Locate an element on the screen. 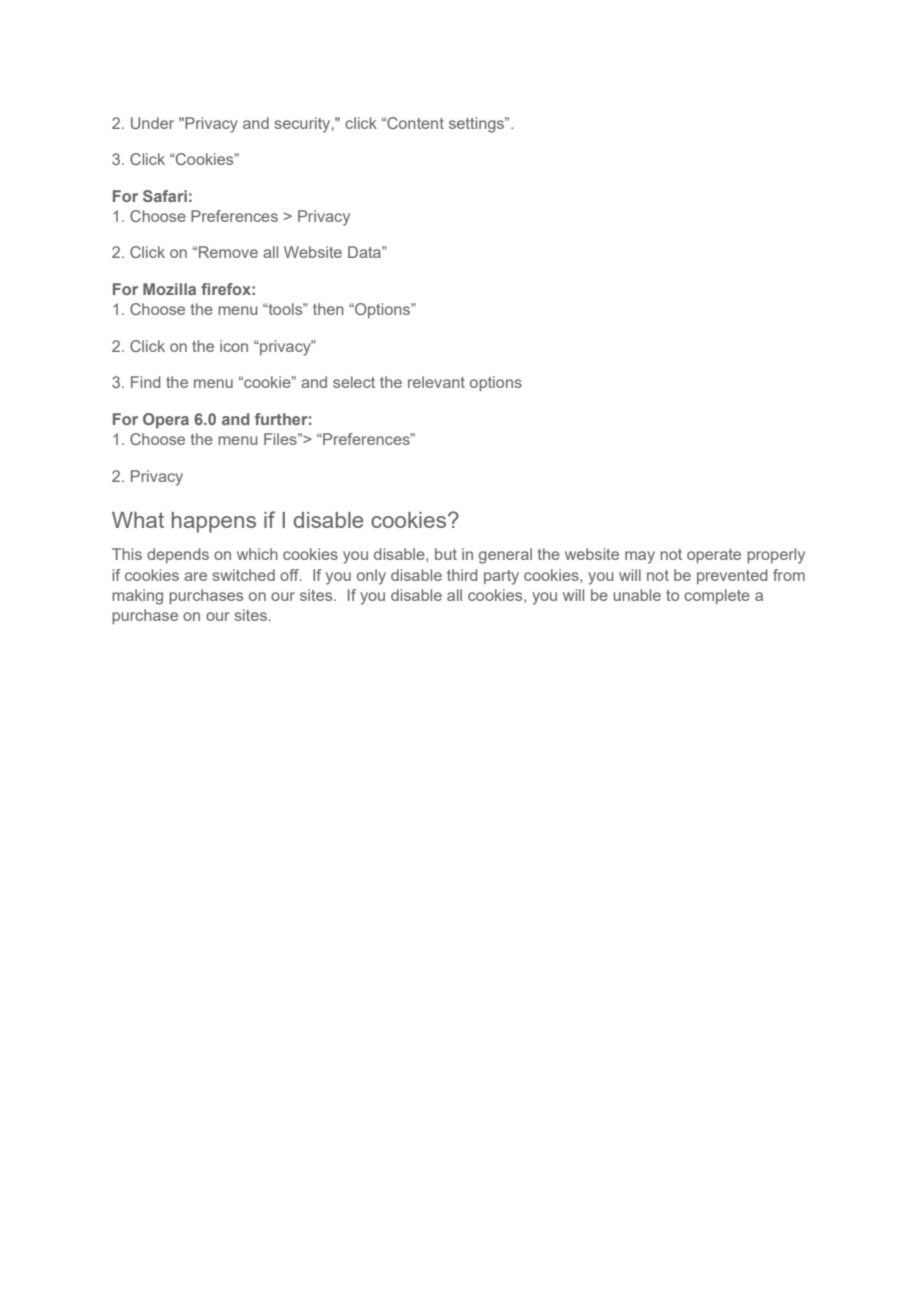 This screenshot has height=1308, width=924. but is located at coordinates (446, 554).
